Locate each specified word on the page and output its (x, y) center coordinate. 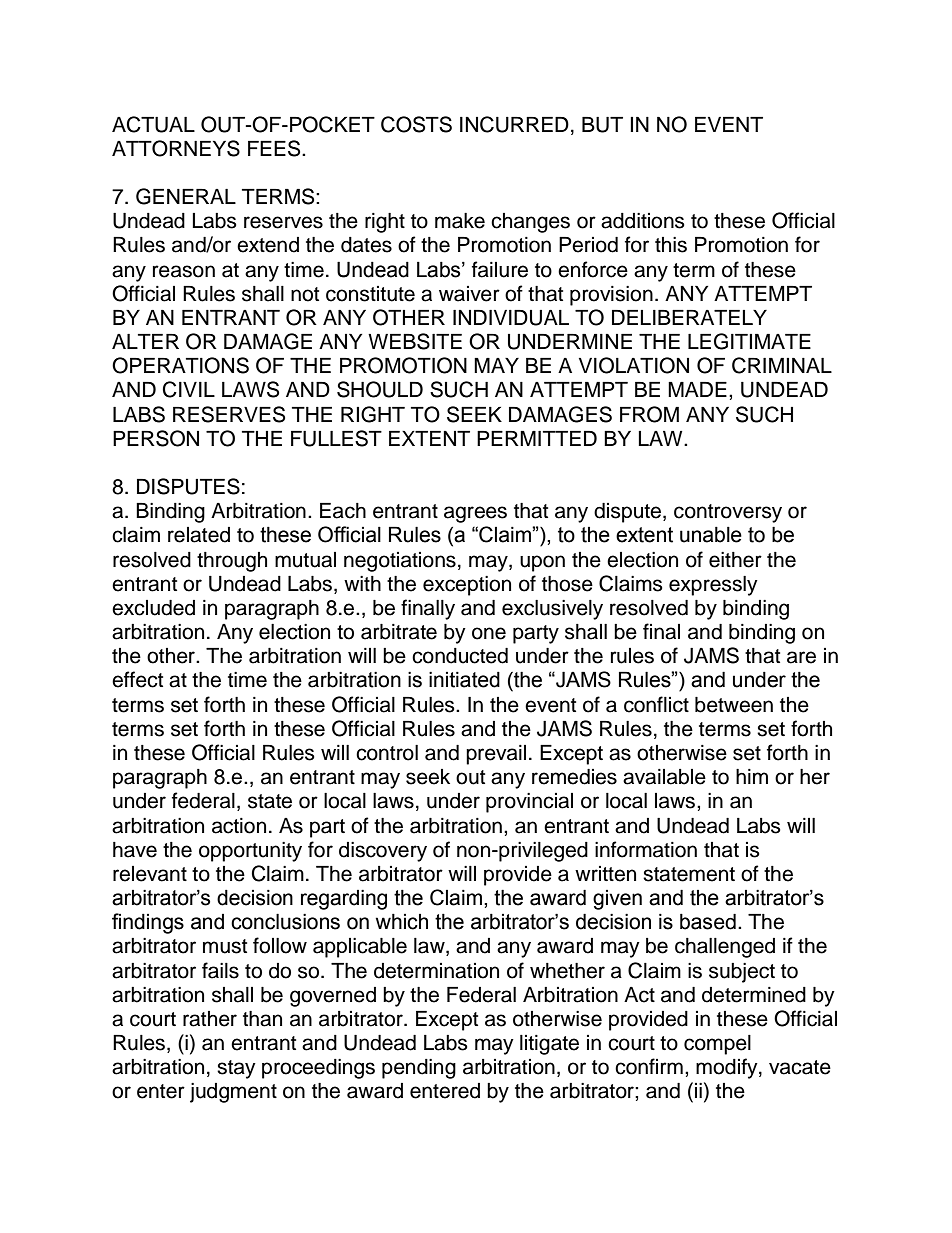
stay (236, 1069)
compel (717, 1045)
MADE (697, 389)
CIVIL (189, 389)
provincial (529, 803)
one (489, 633)
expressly (713, 586)
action (239, 826)
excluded (153, 608)
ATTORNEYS (176, 148)
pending (419, 1069)
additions (643, 221)
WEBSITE (415, 341)
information (646, 849)
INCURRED (514, 124)
